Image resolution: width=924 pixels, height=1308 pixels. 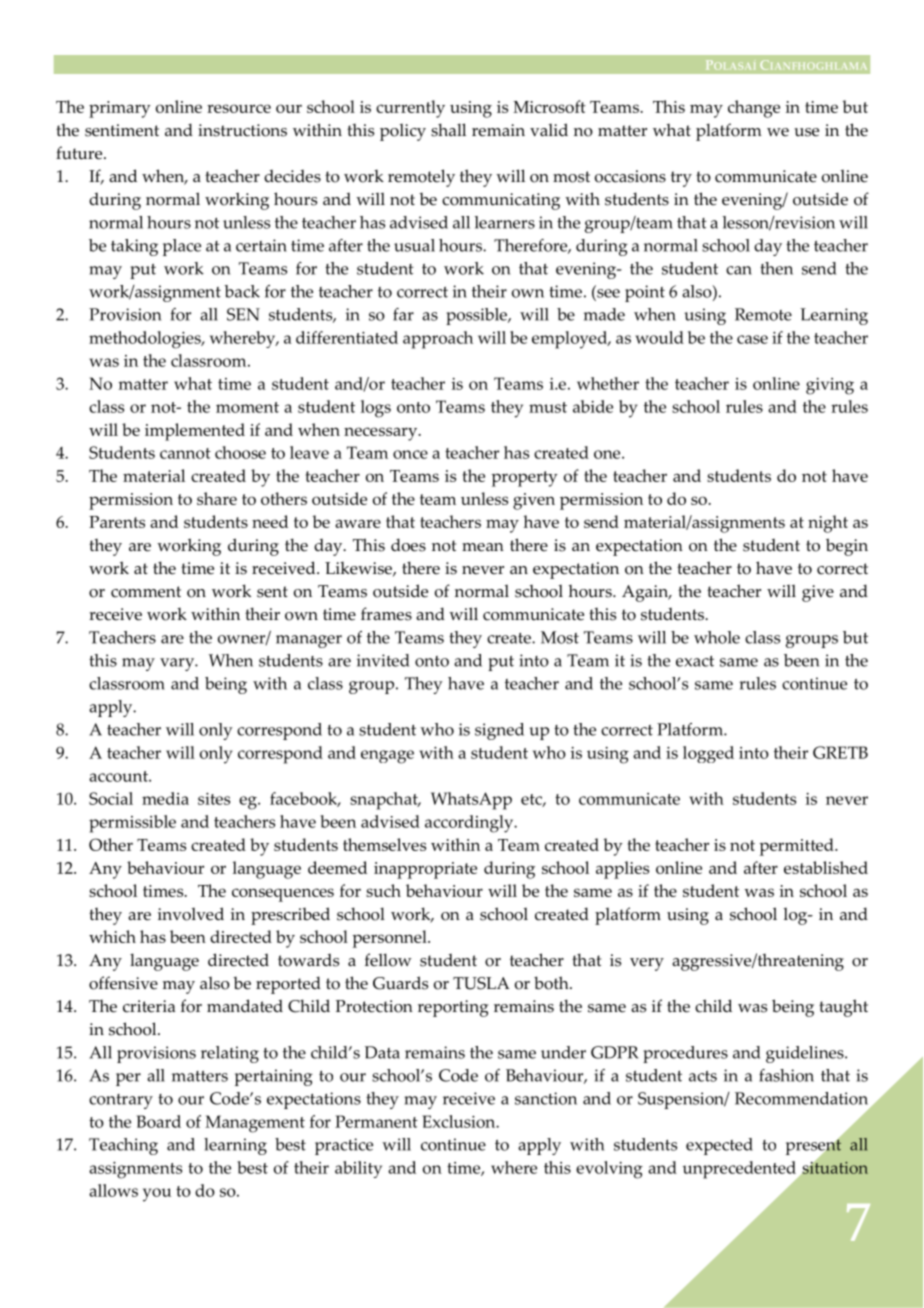 I want to click on permitted, so click(x=797, y=847).
